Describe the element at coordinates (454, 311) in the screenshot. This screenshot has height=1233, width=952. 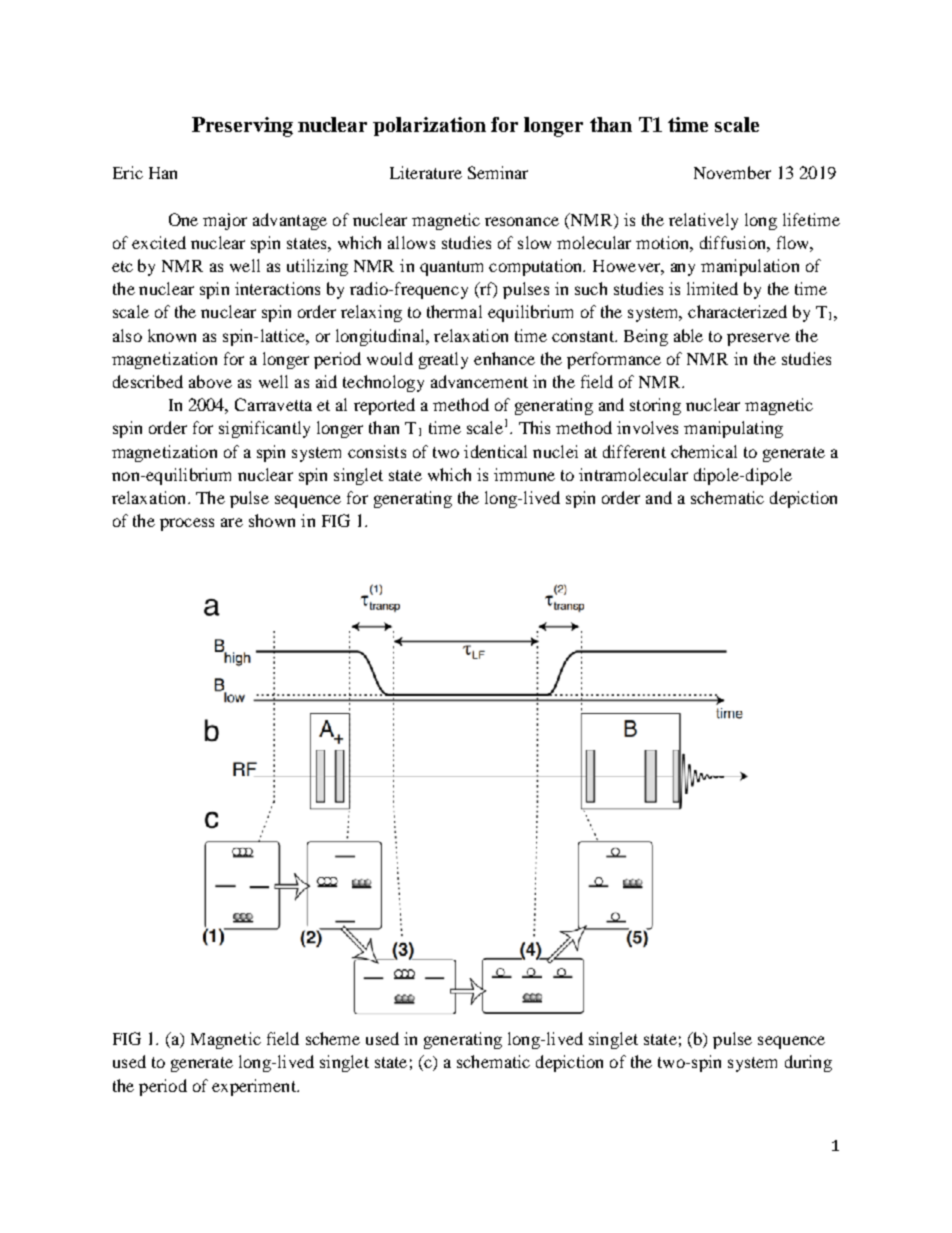
I see `thermal` at that location.
